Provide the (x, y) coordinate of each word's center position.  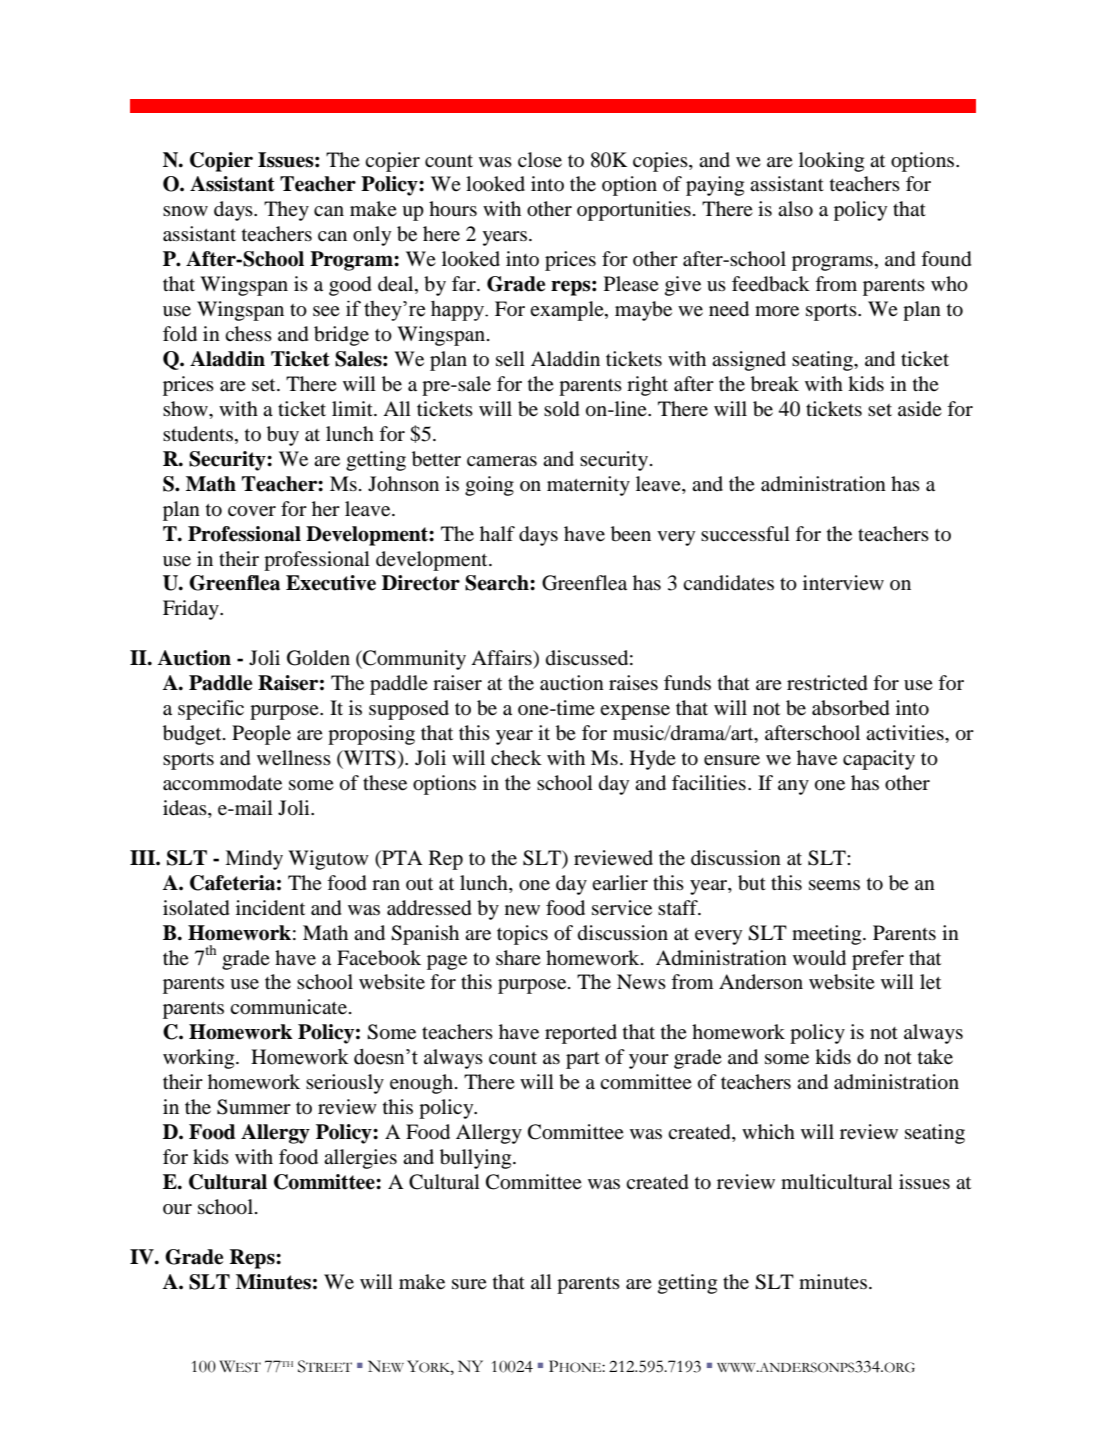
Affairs (502, 657)
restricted (827, 683)
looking (831, 162)
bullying (477, 1159)
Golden (318, 658)
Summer (254, 1107)
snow (185, 211)
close (540, 160)
